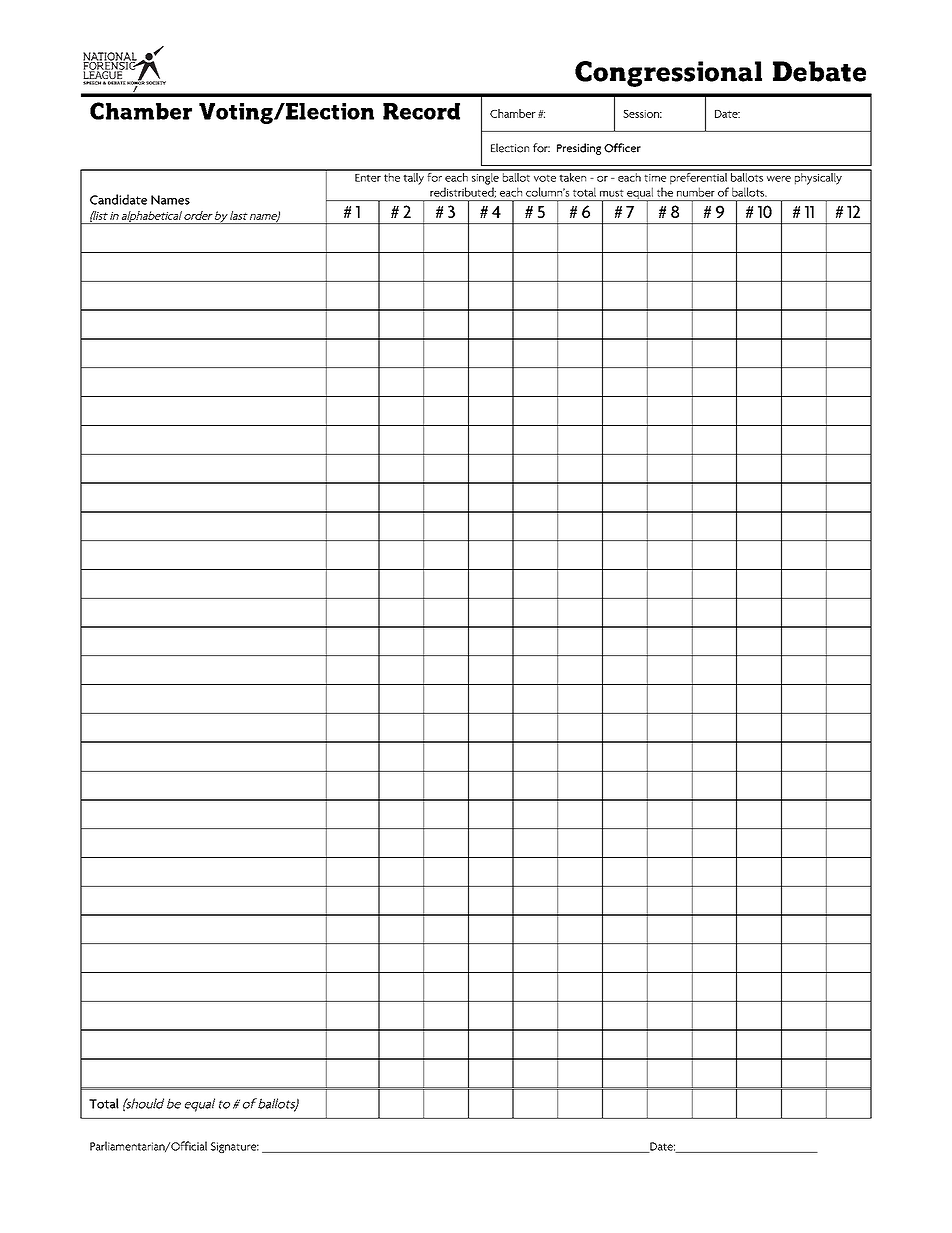  Describe the element at coordinates (668, 74) in the screenshot. I see `Congressional` at that location.
